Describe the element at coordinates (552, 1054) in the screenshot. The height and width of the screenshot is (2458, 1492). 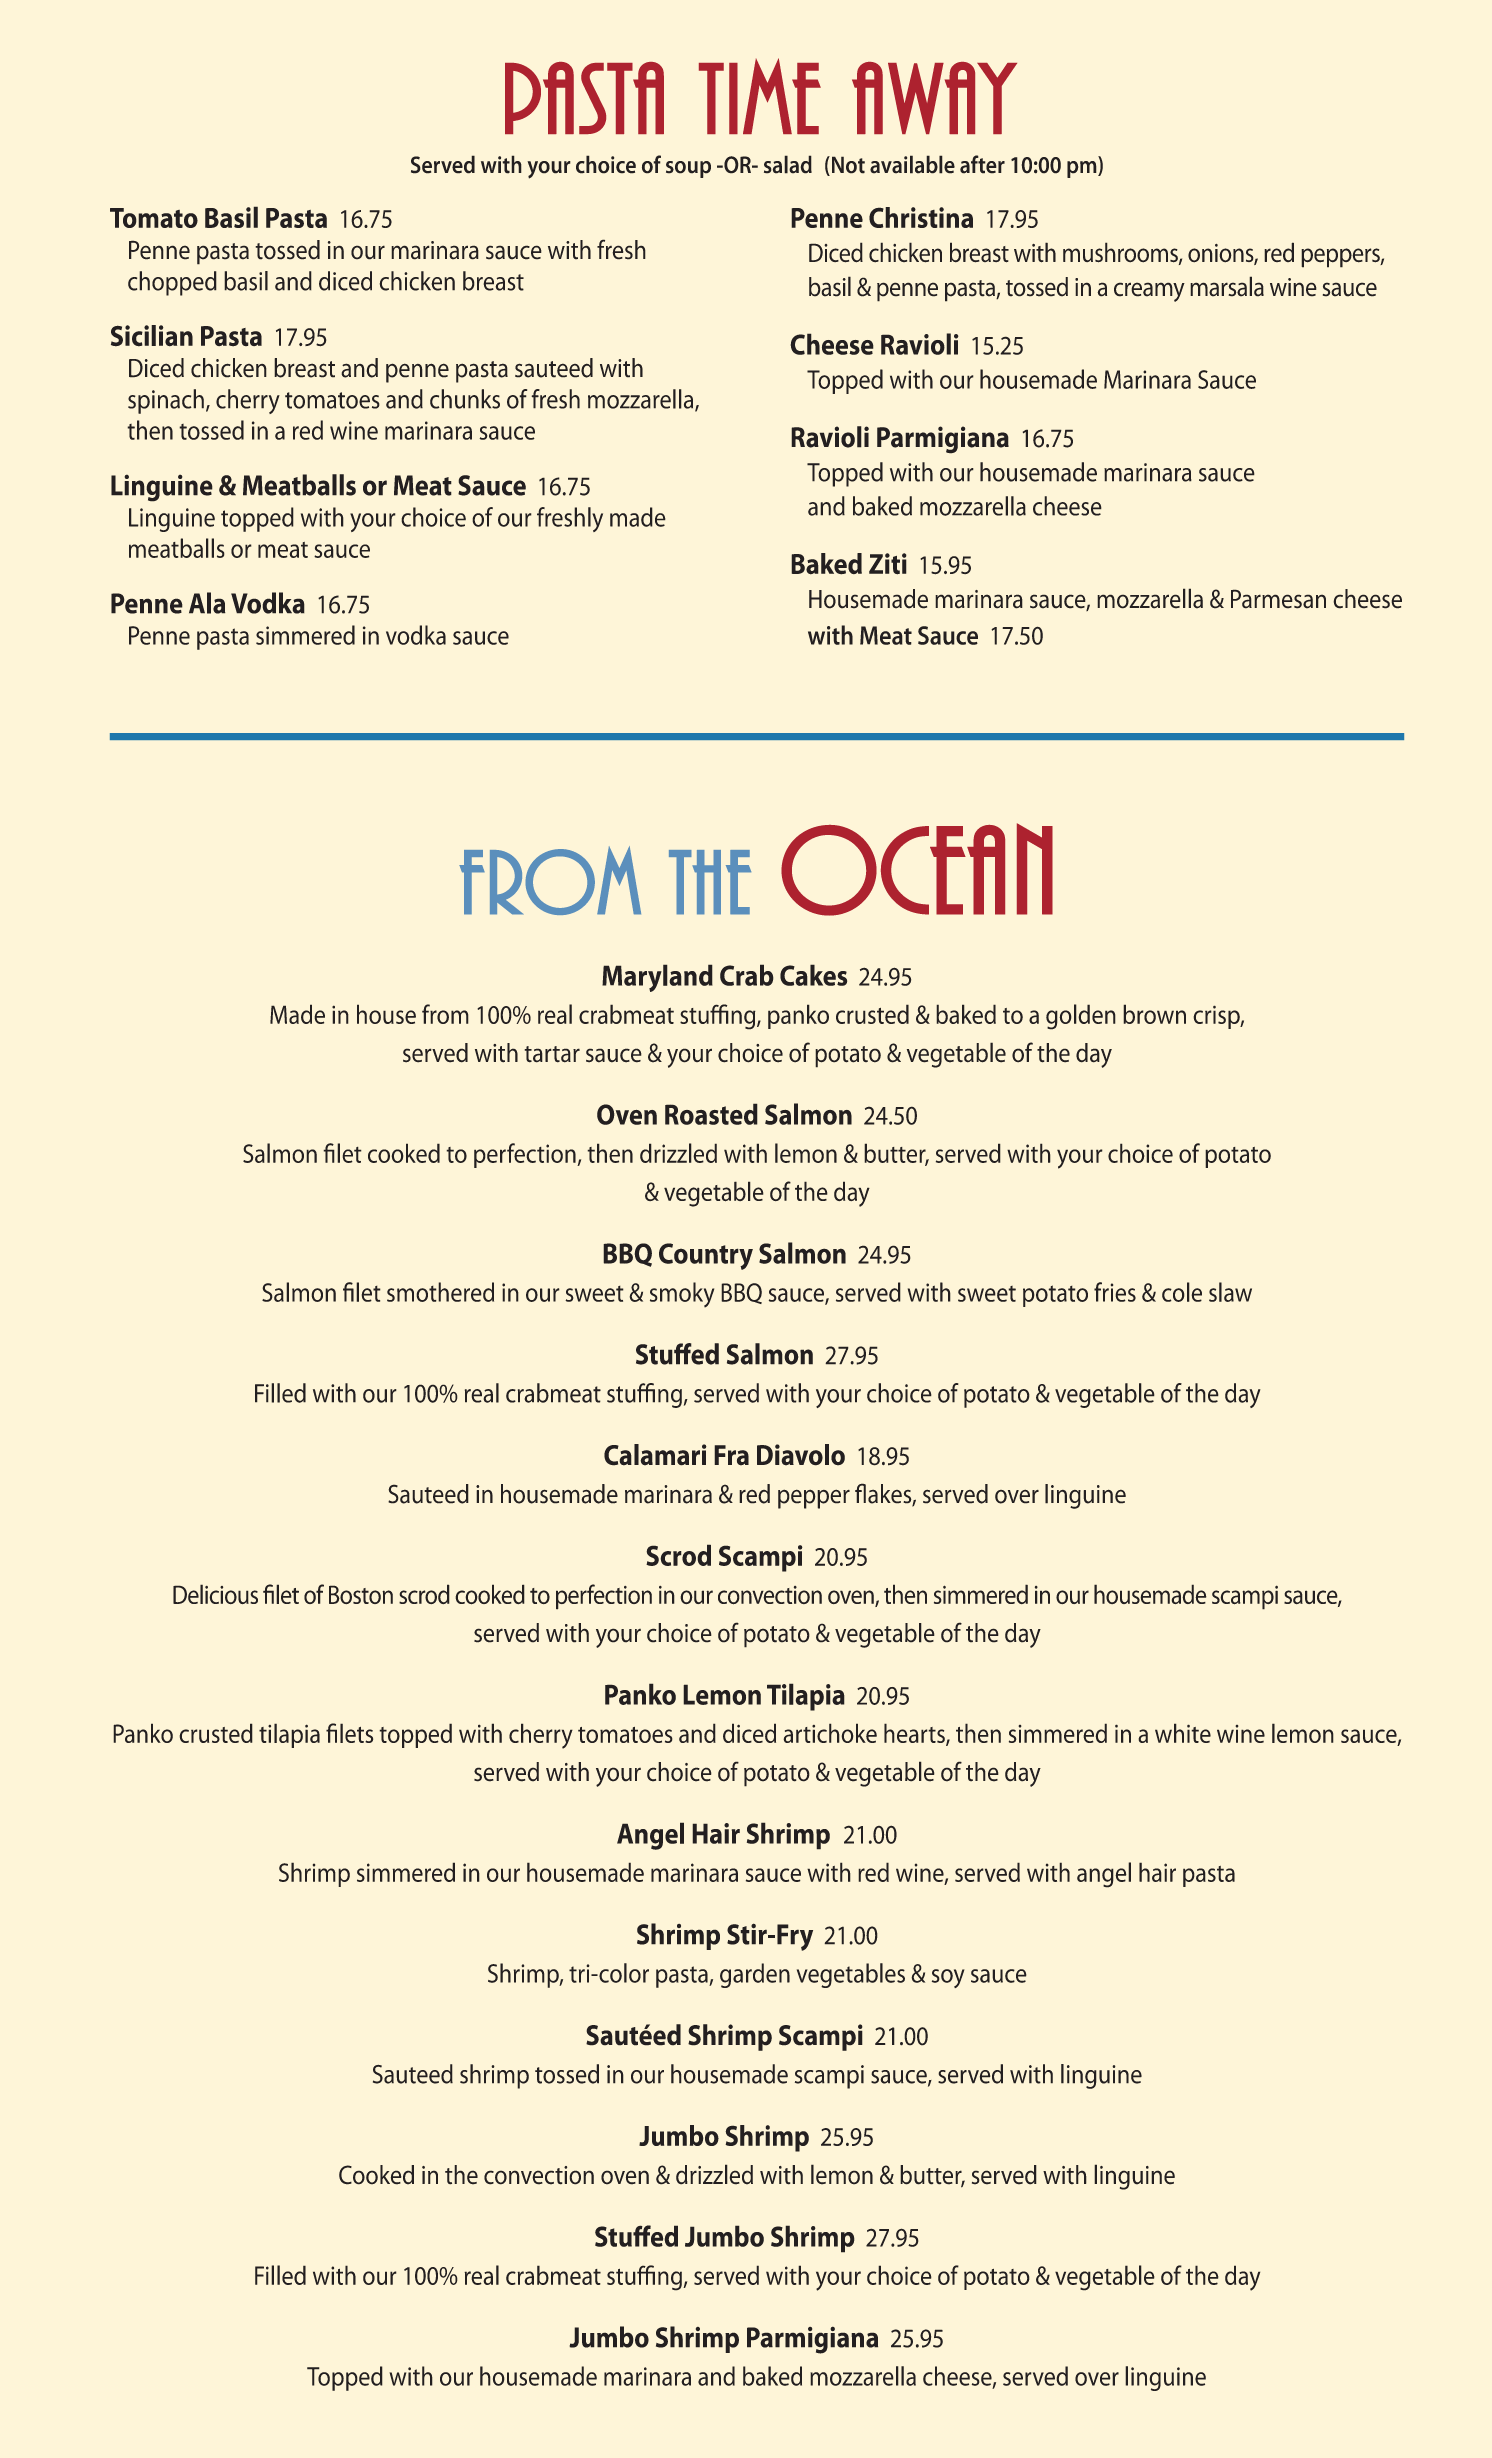
I see `tartar` at that location.
